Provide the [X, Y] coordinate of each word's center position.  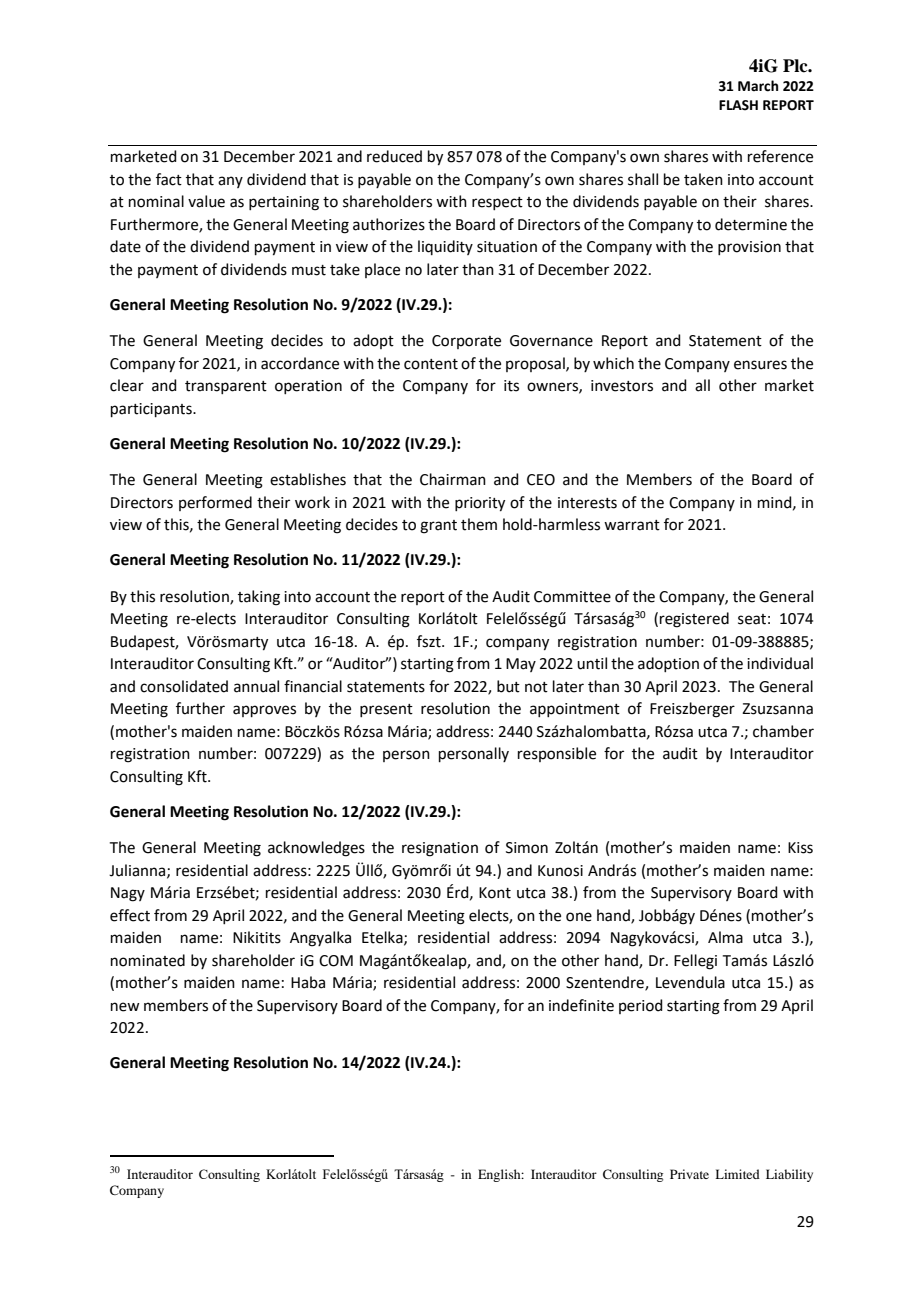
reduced [394, 156]
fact [169, 179]
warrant [632, 525]
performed [215, 503]
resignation [440, 849]
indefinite [581, 1005]
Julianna [138, 871]
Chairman [453, 479]
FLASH [738, 105]
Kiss [800, 848]
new [125, 1007]
